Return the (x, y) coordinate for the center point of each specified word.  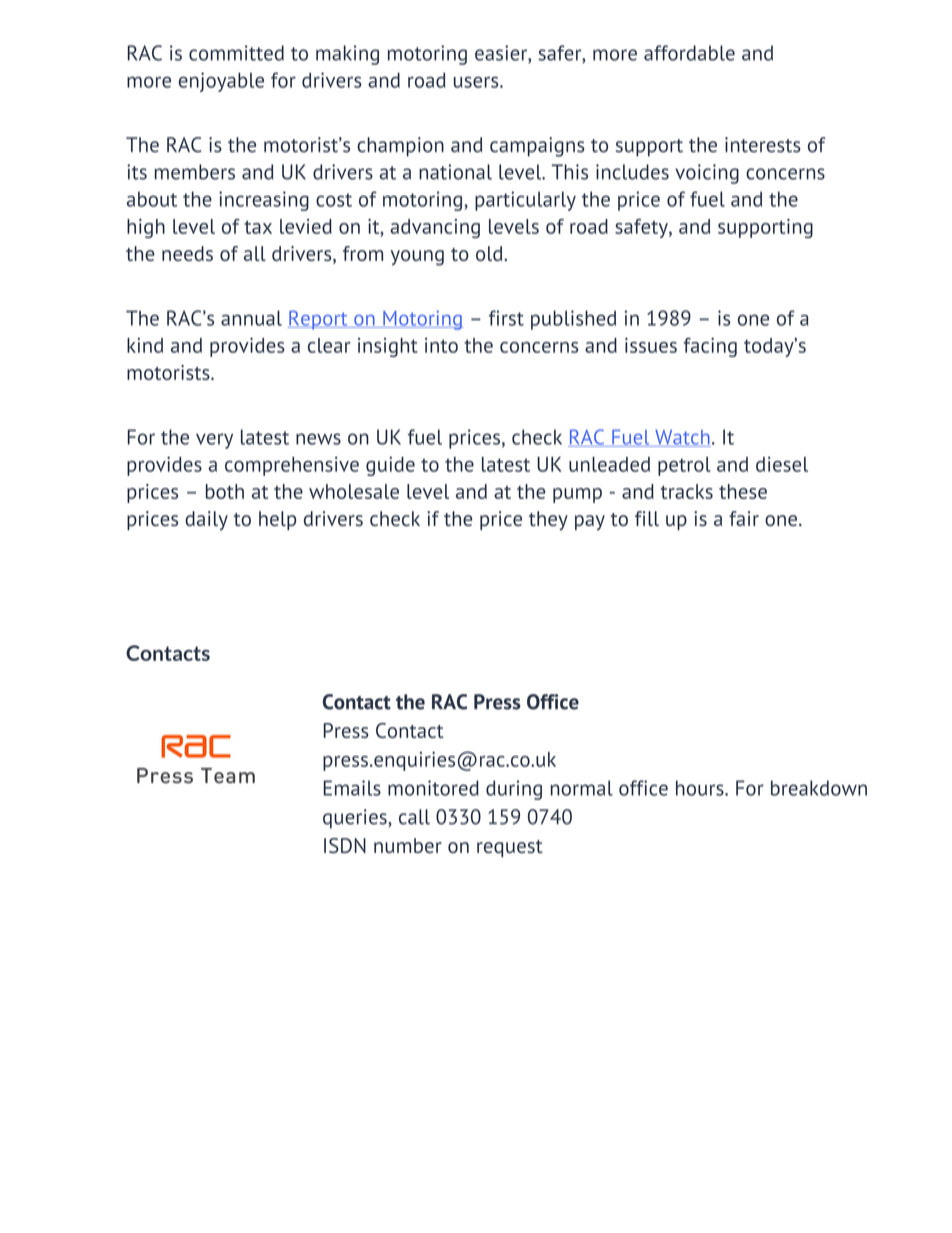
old (490, 253)
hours (701, 788)
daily (206, 520)
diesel (782, 464)
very (214, 441)
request (510, 848)
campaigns (537, 147)
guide (390, 466)
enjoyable (221, 82)
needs (187, 253)
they (548, 520)
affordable (689, 53)
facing (710, 347)
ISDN (345, 845)
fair (744, 518)
